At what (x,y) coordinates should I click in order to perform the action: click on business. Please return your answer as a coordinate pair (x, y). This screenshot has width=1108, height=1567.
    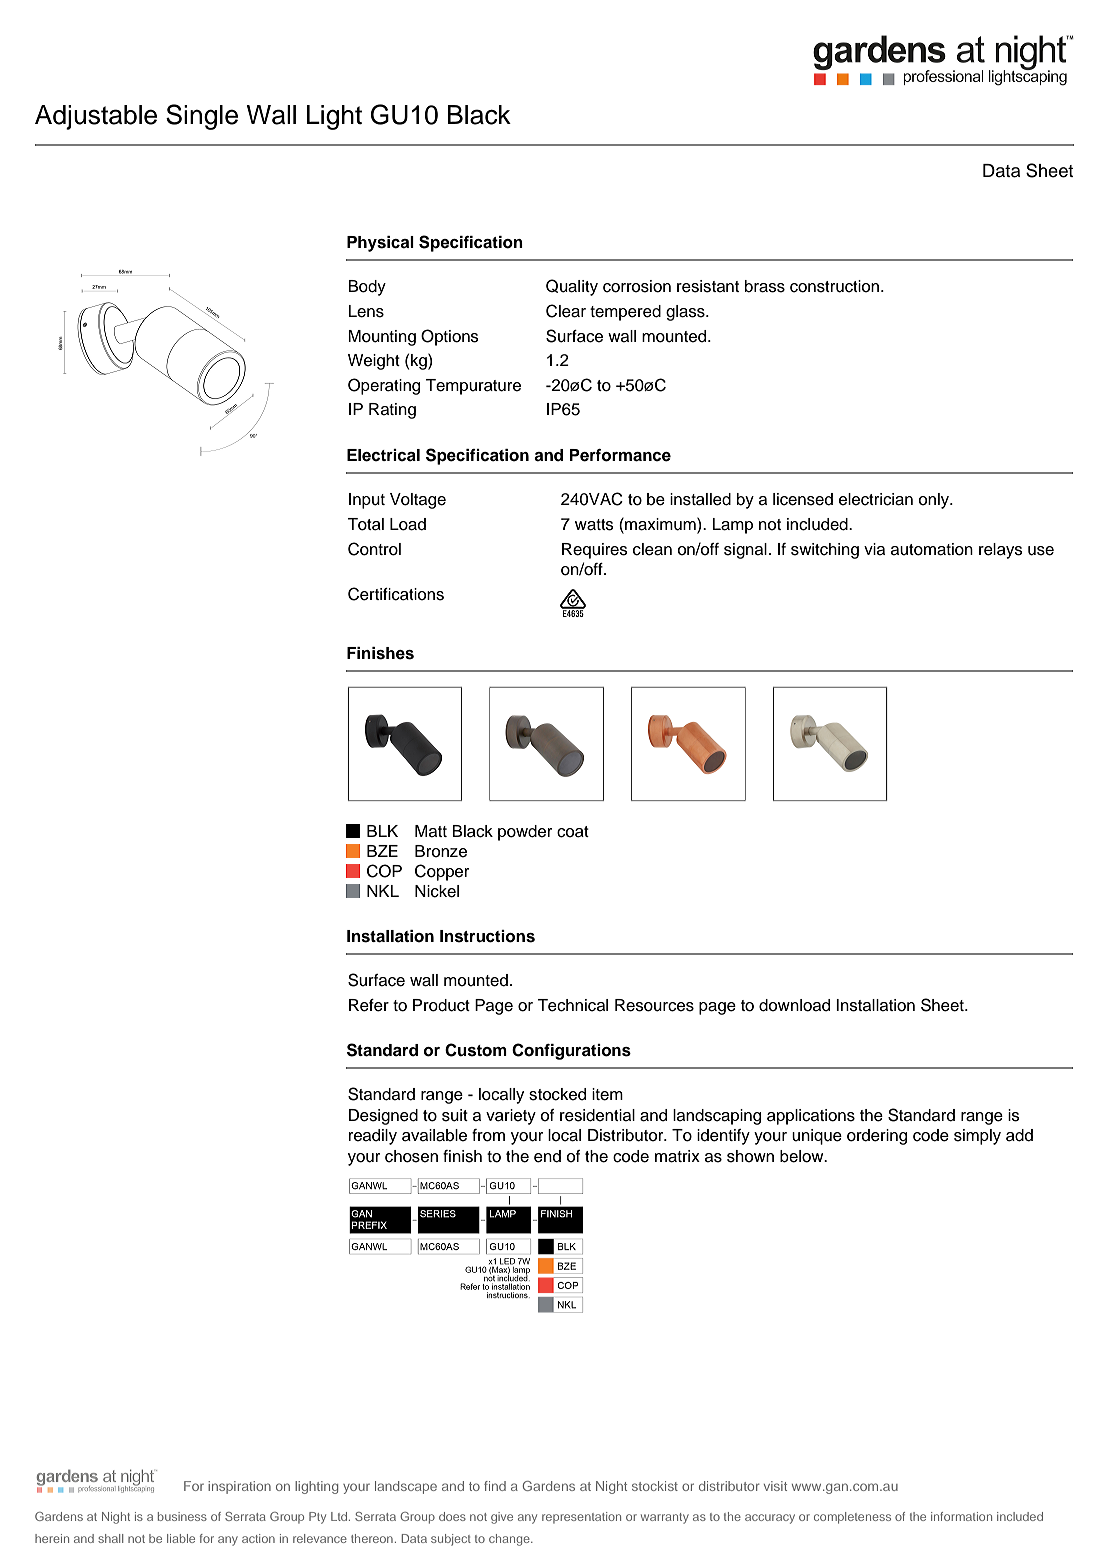
    Looking at the image, I should click on (182, 1516).
